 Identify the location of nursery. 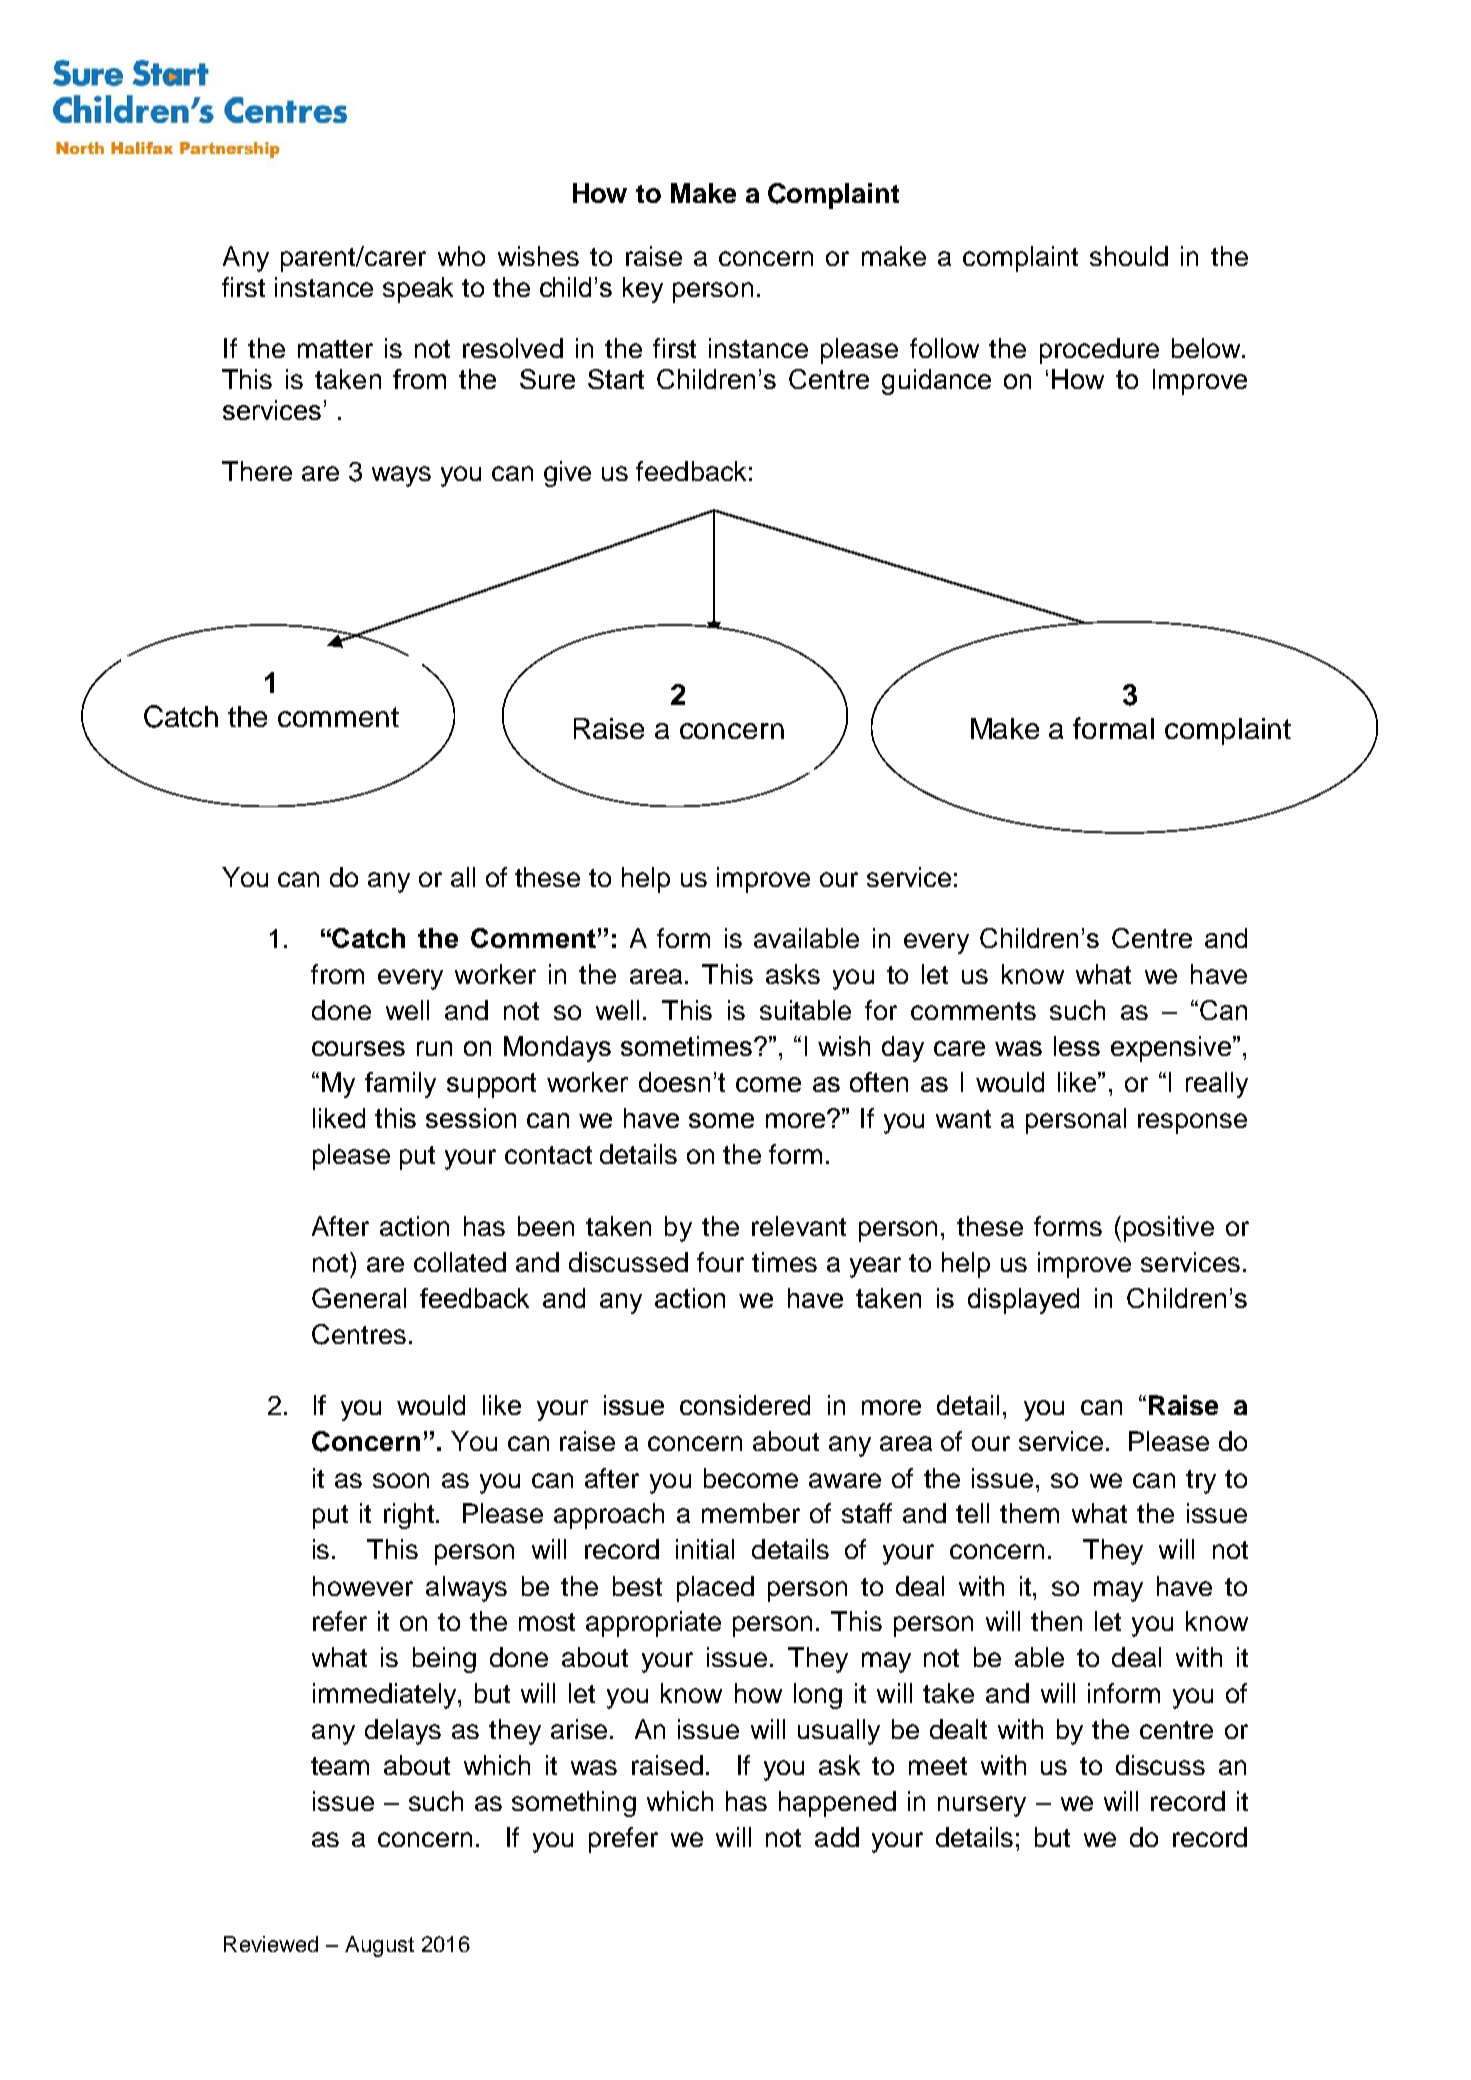
(982, 1806).
